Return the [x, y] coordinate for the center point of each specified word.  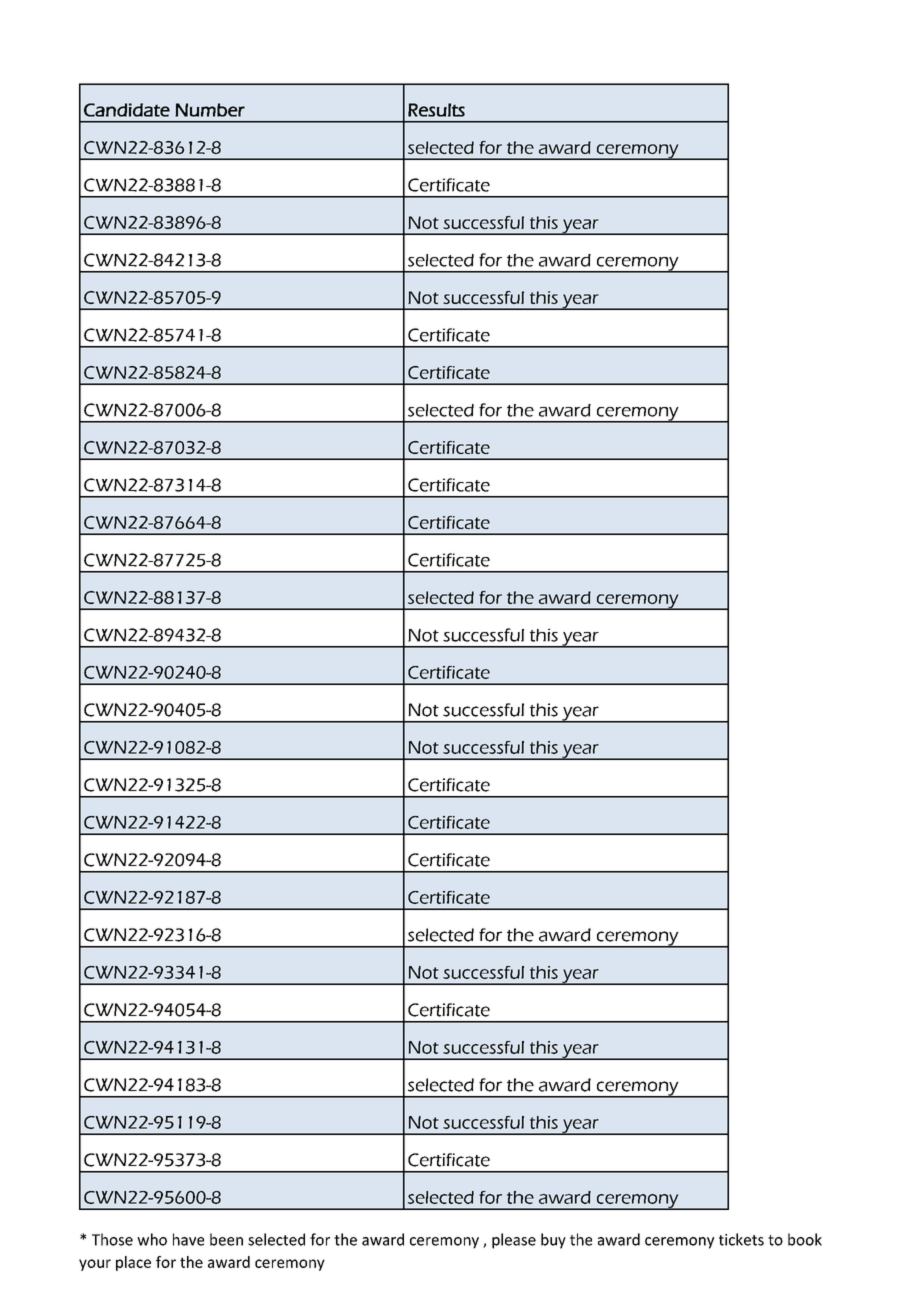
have [188, 1239]
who [152, 1239]
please [514, 1241]
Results [436, 110]
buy [553, 1241]
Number [210, 110]
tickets [741, 1239]
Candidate [127, 110]
